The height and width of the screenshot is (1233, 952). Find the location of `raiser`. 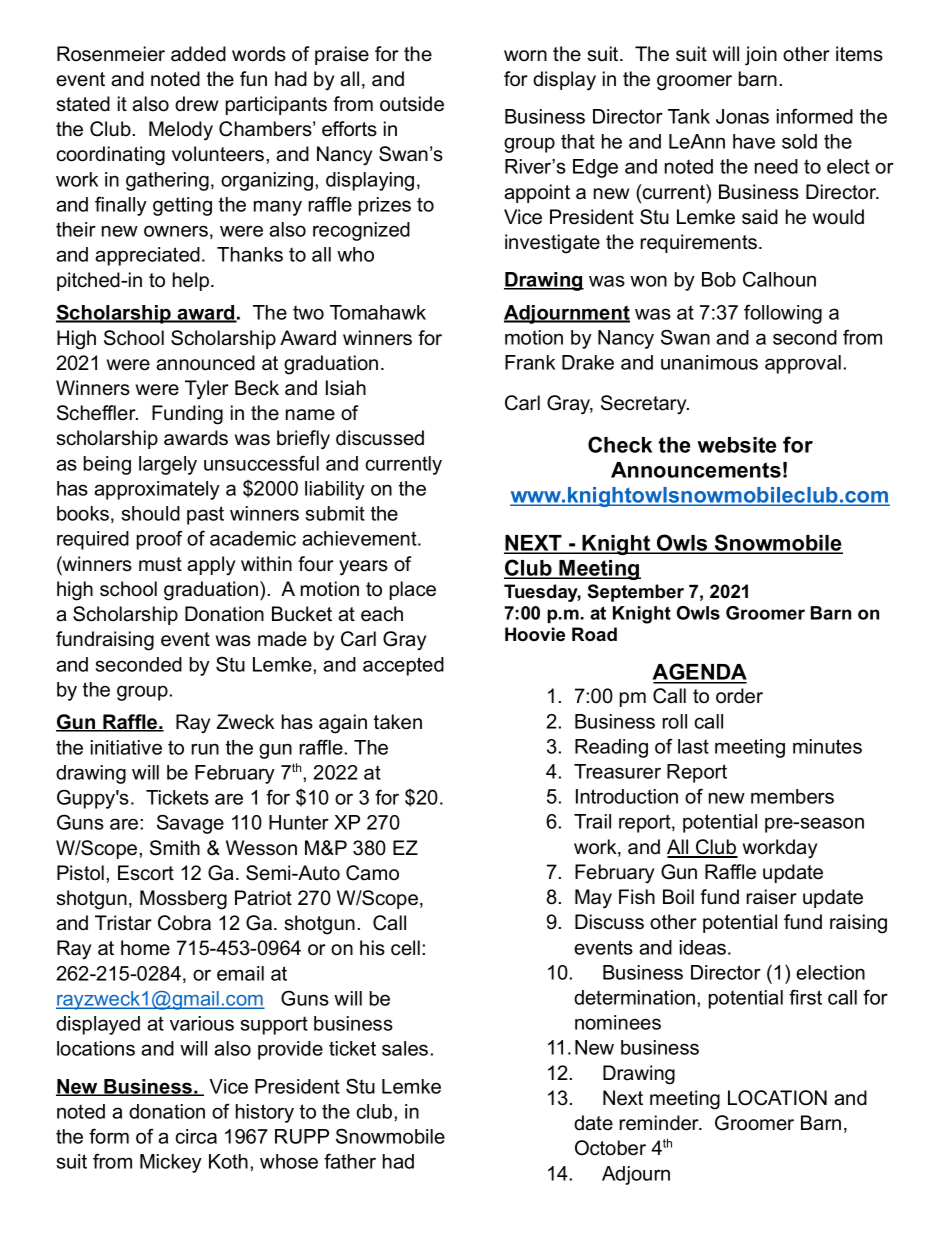

raiser is located at coordinates (772, 897).
